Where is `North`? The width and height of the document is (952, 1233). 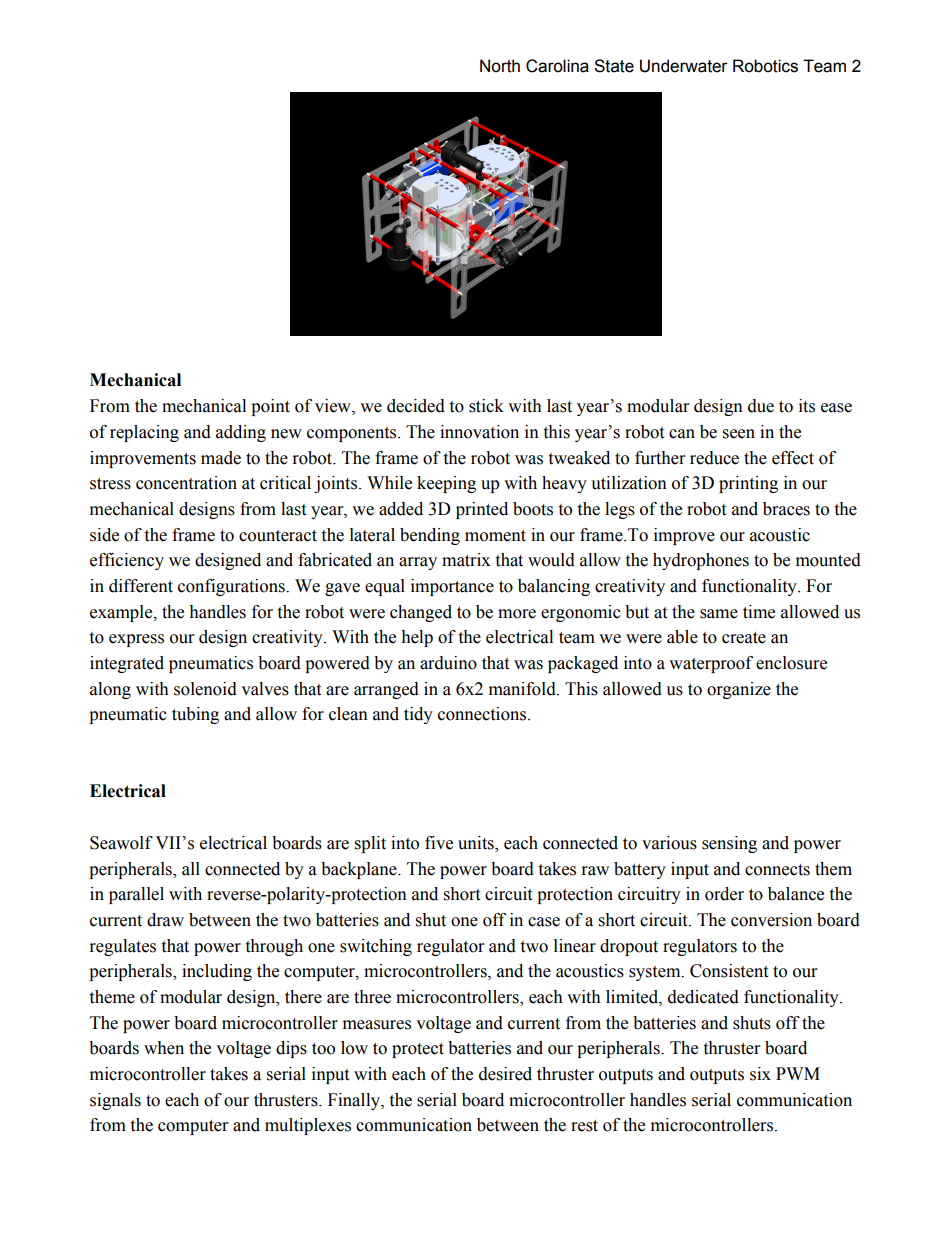
North is located at coordinates (500, 66).
